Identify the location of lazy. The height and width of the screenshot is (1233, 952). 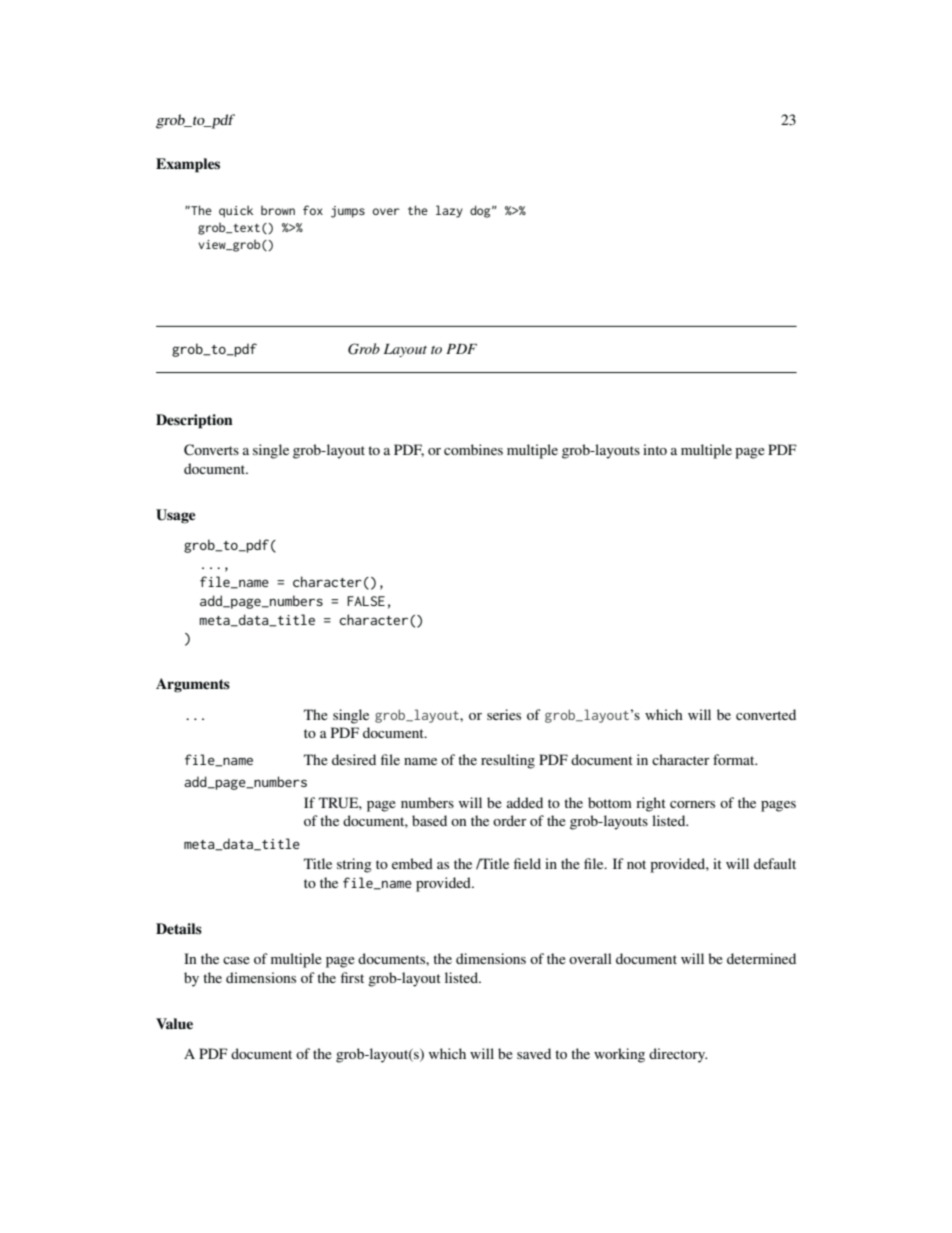
(449, 211).
